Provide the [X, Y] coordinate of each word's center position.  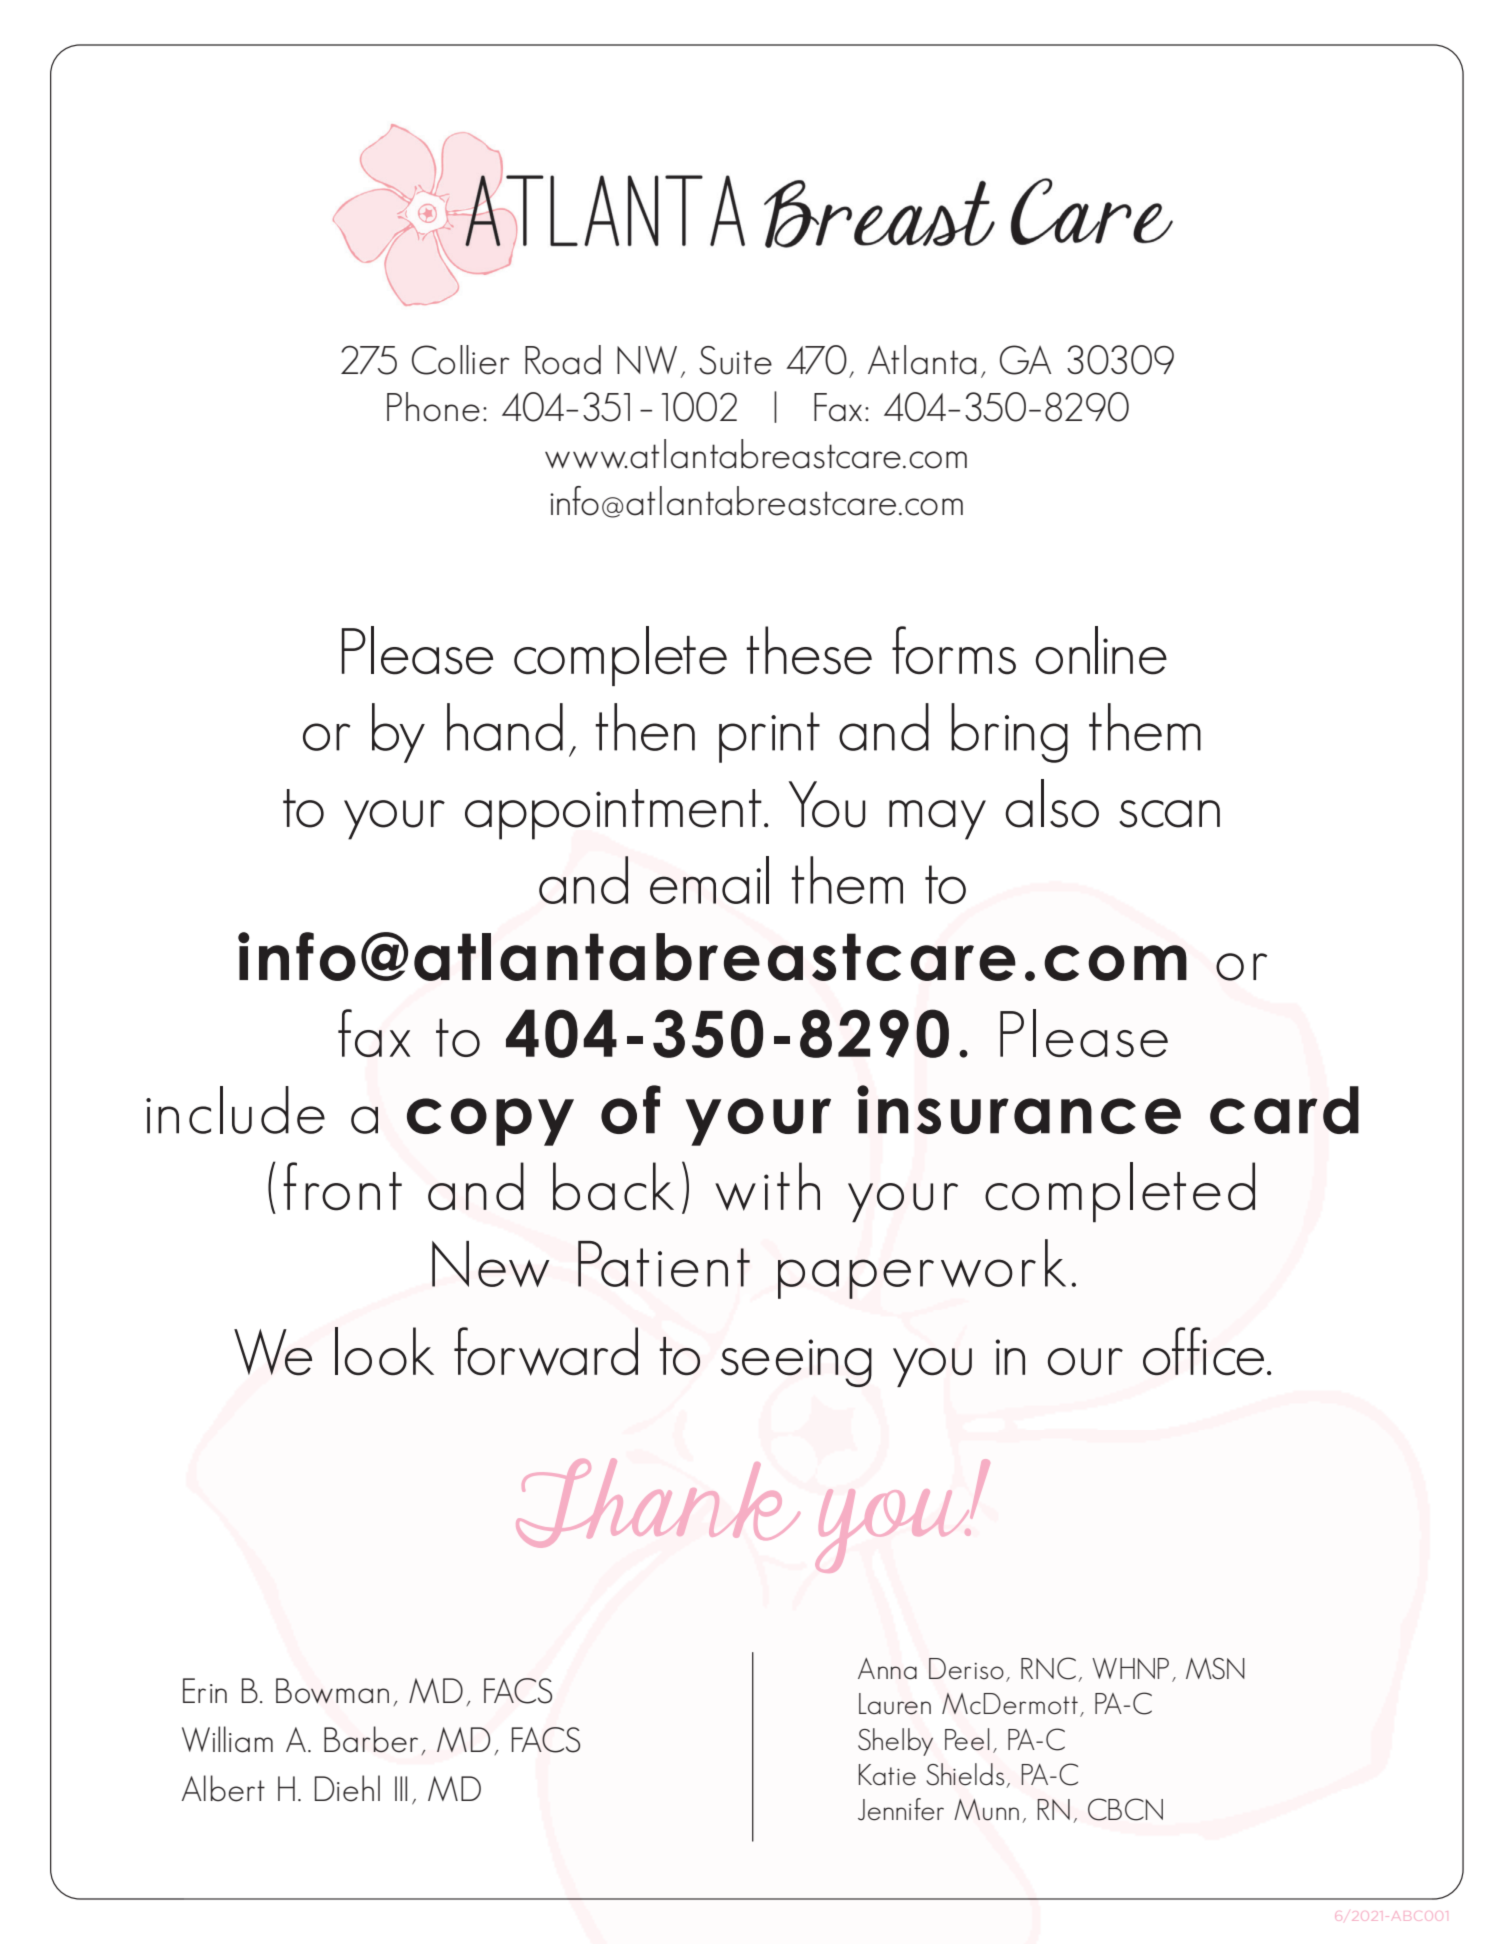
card [1284, 1110]
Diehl [347, 1788]
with [767, 1186]
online [1101, 650]
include [235, 1110]
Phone [433, 407]
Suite [735, 360]
